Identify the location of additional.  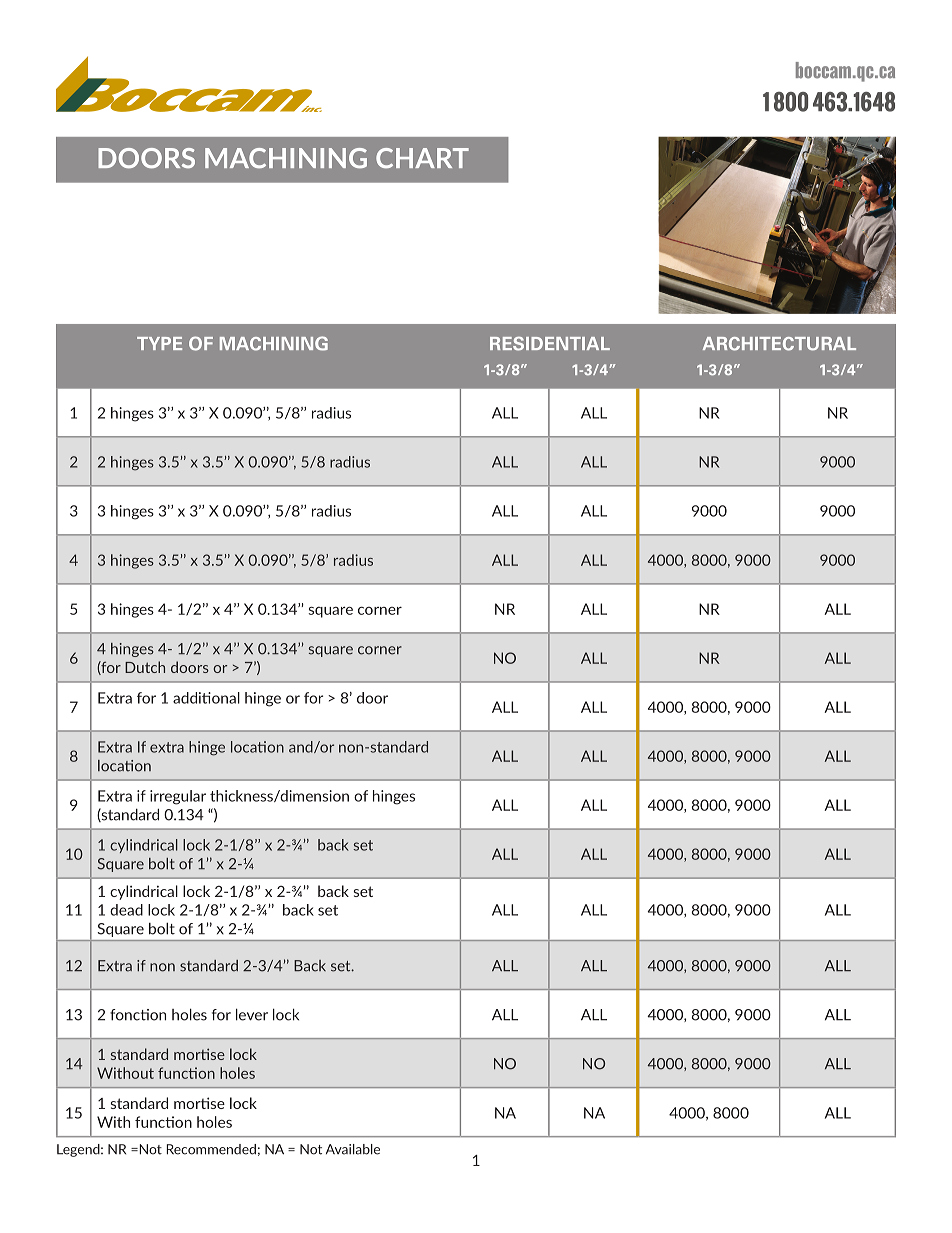
(206, 698).
